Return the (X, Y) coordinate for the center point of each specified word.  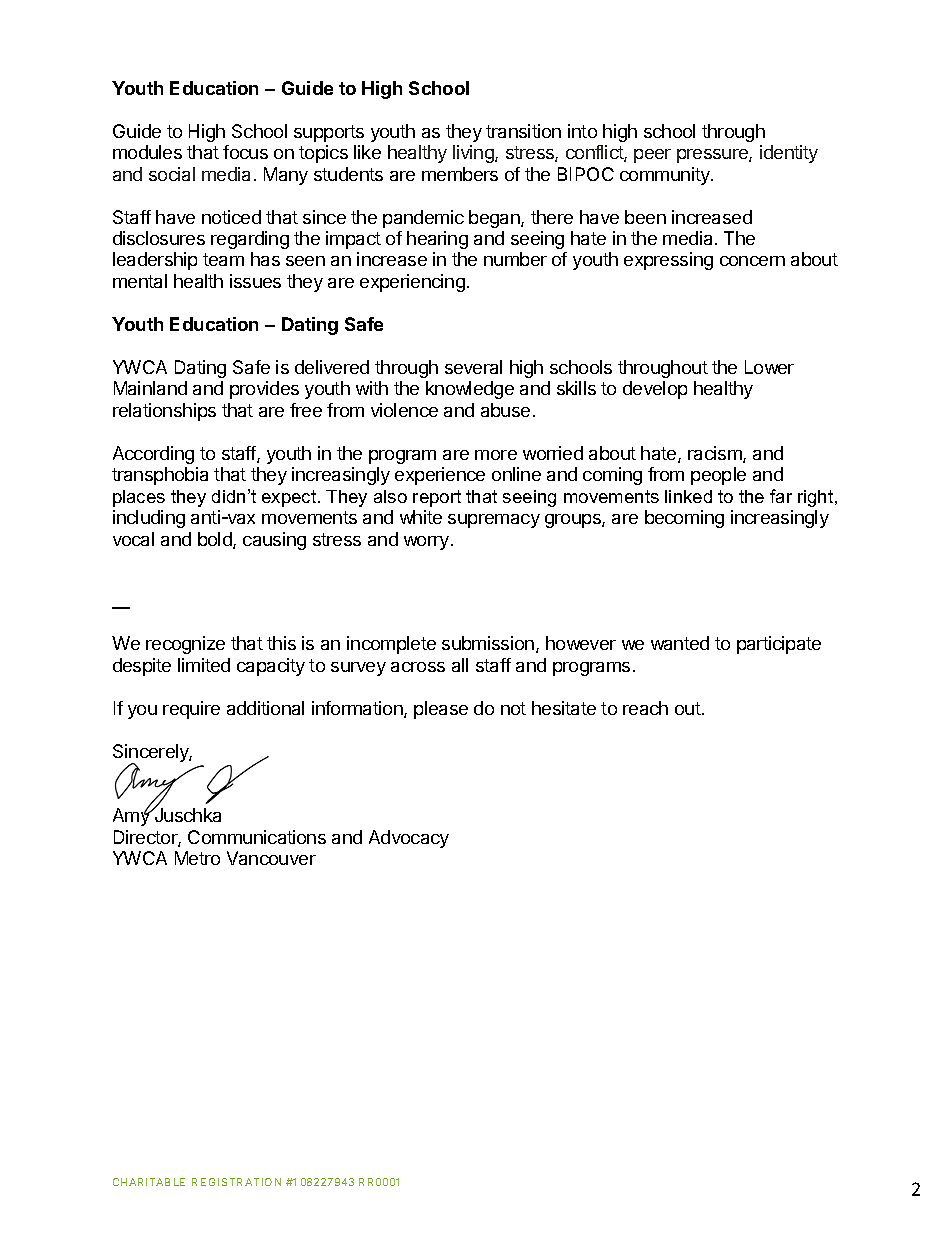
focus (245, 152)
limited (204, 665)
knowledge (470, 390)
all (460, 665)
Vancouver (271, 858)
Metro (197, 858)
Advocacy (409, 839)
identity (789, 154)
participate (779, 645)
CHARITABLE (149, 1182)
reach (645, 708)
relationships (164, 412)
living (474, 154)
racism (716, 454)
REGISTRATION (236, 1182)
